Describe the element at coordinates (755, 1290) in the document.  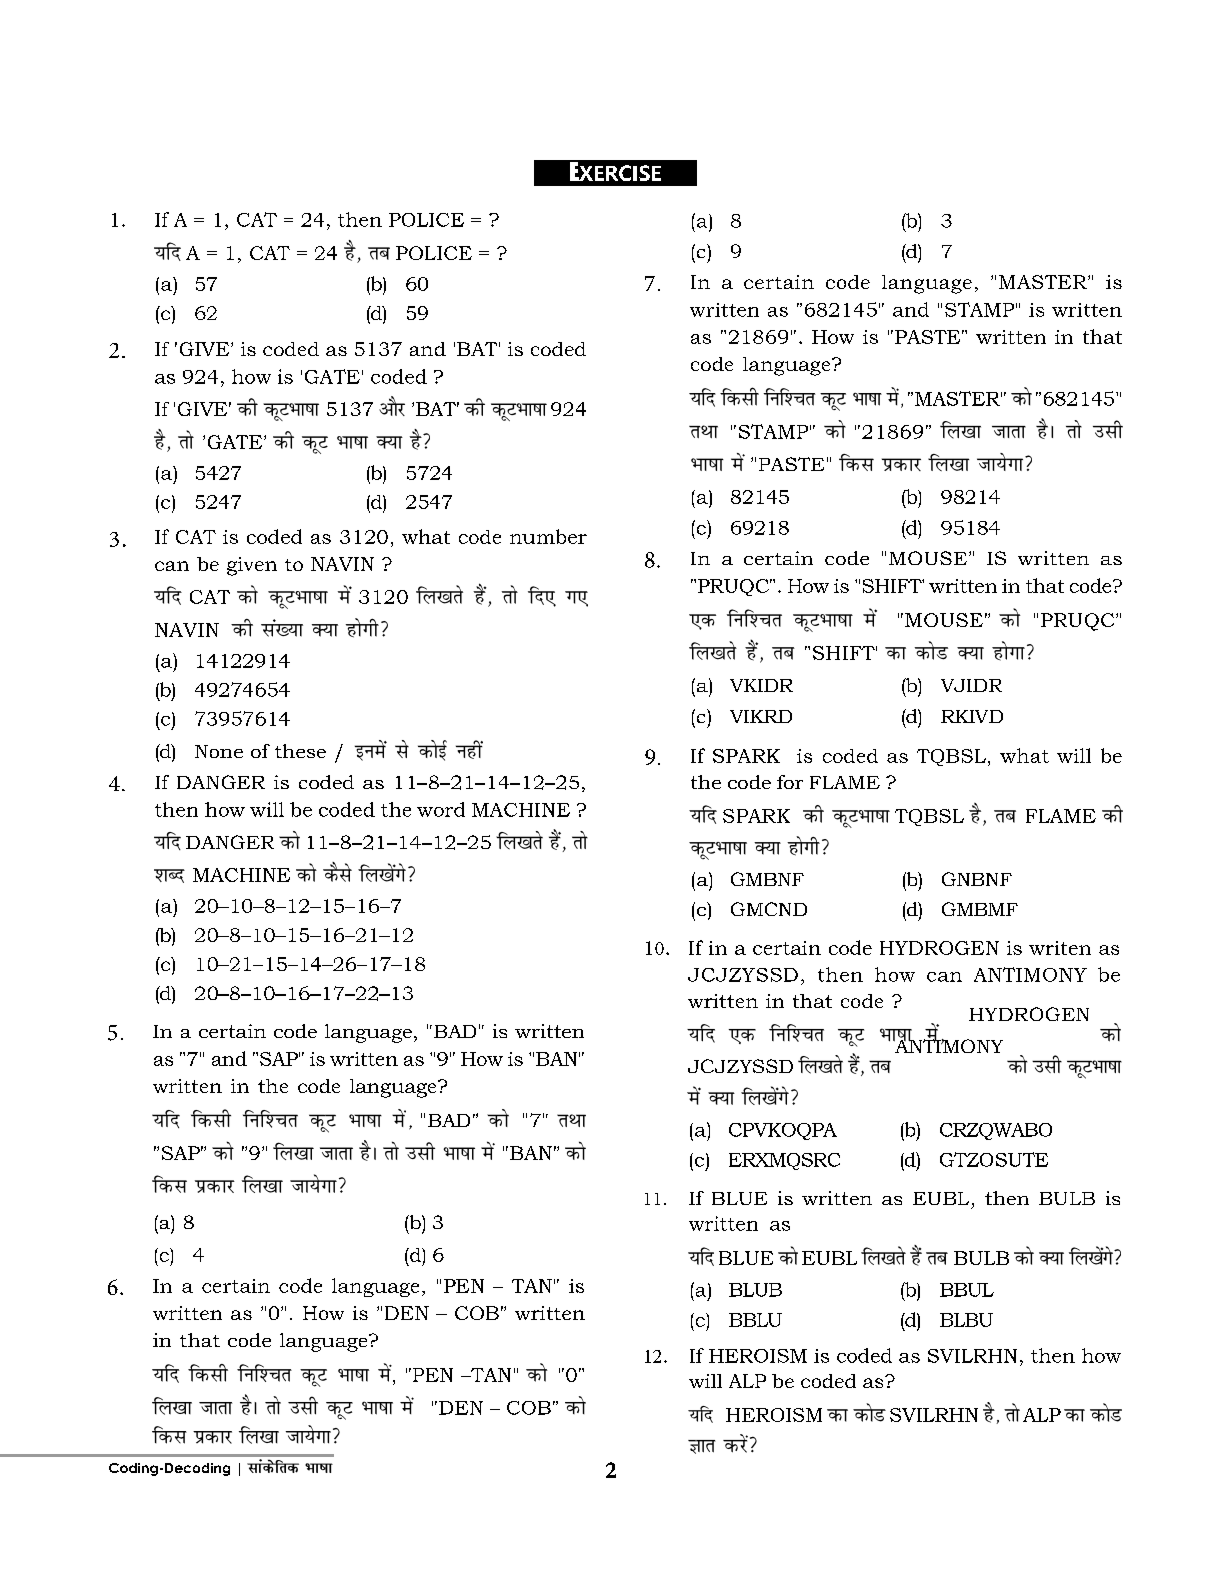
I see `BLUB` at that location.
